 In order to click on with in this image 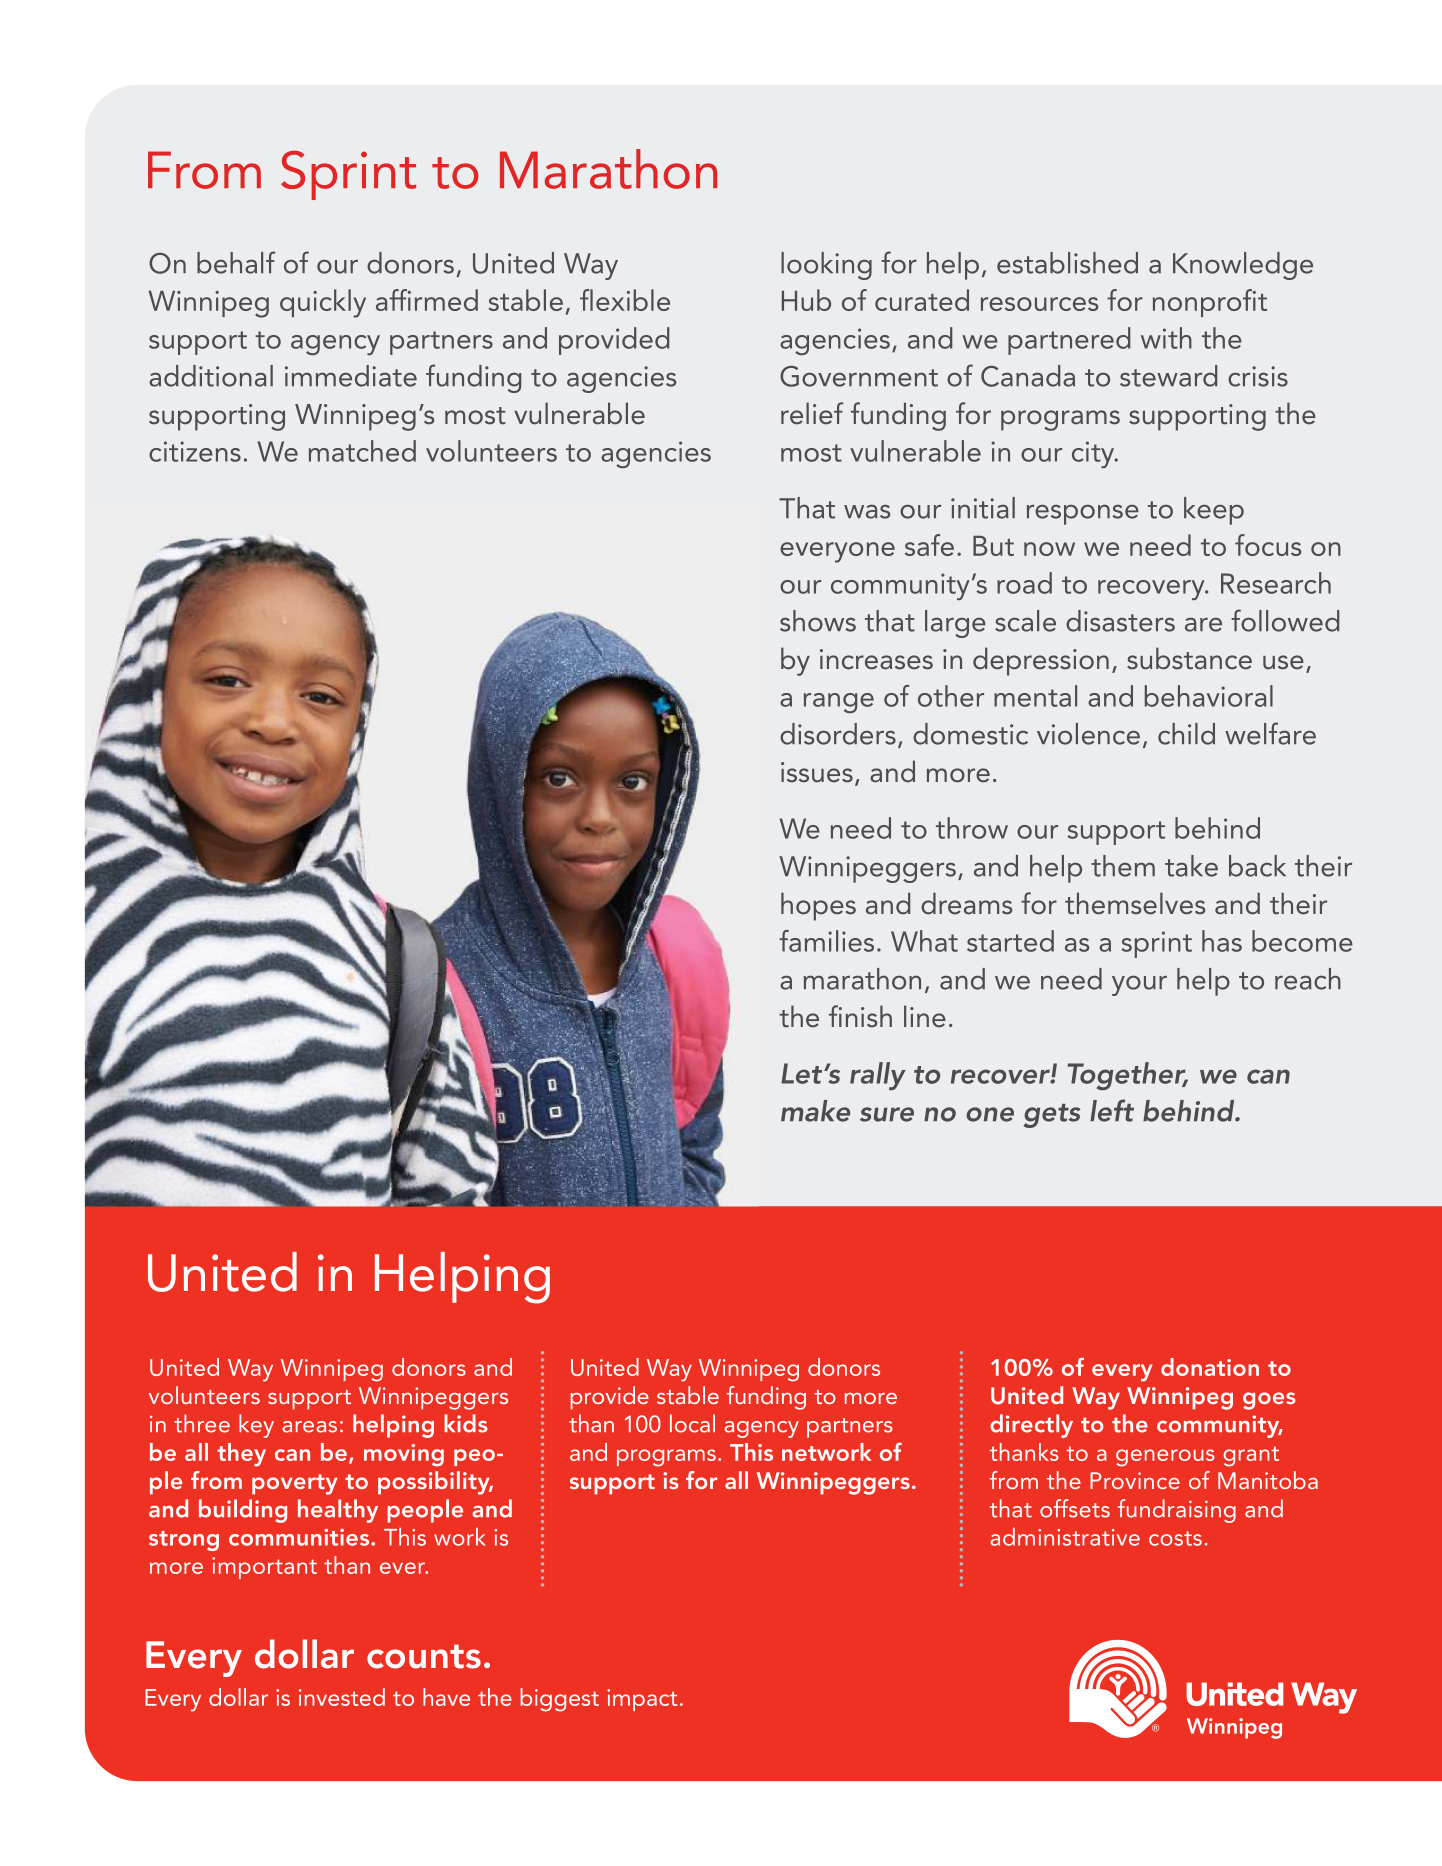, I will do `click(1166, 338)`.
